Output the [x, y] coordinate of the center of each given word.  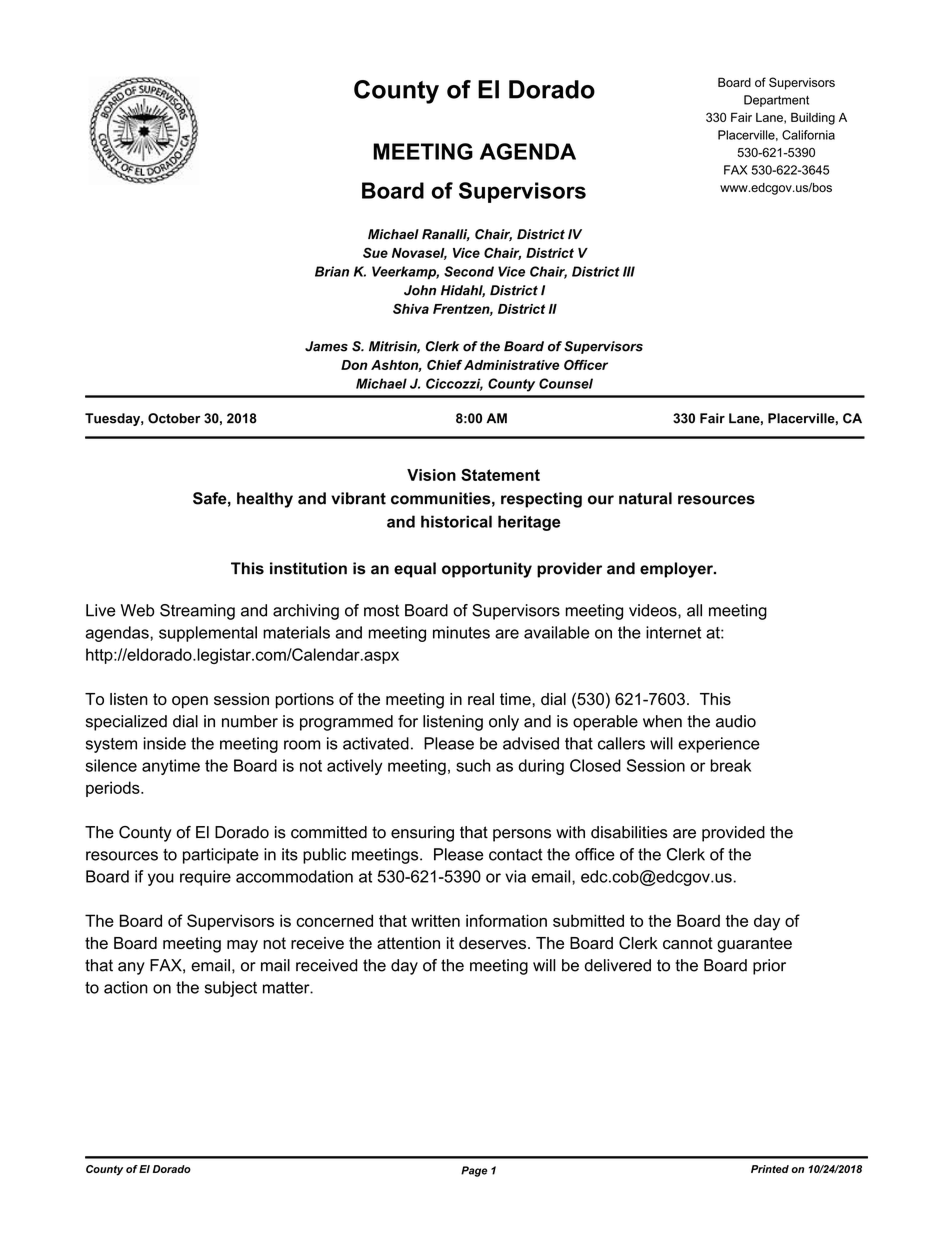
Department [776, 101]
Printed [770, 1169]
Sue [375, 252]
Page [474, 1171]
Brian [332, 271]
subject [231, 989]
